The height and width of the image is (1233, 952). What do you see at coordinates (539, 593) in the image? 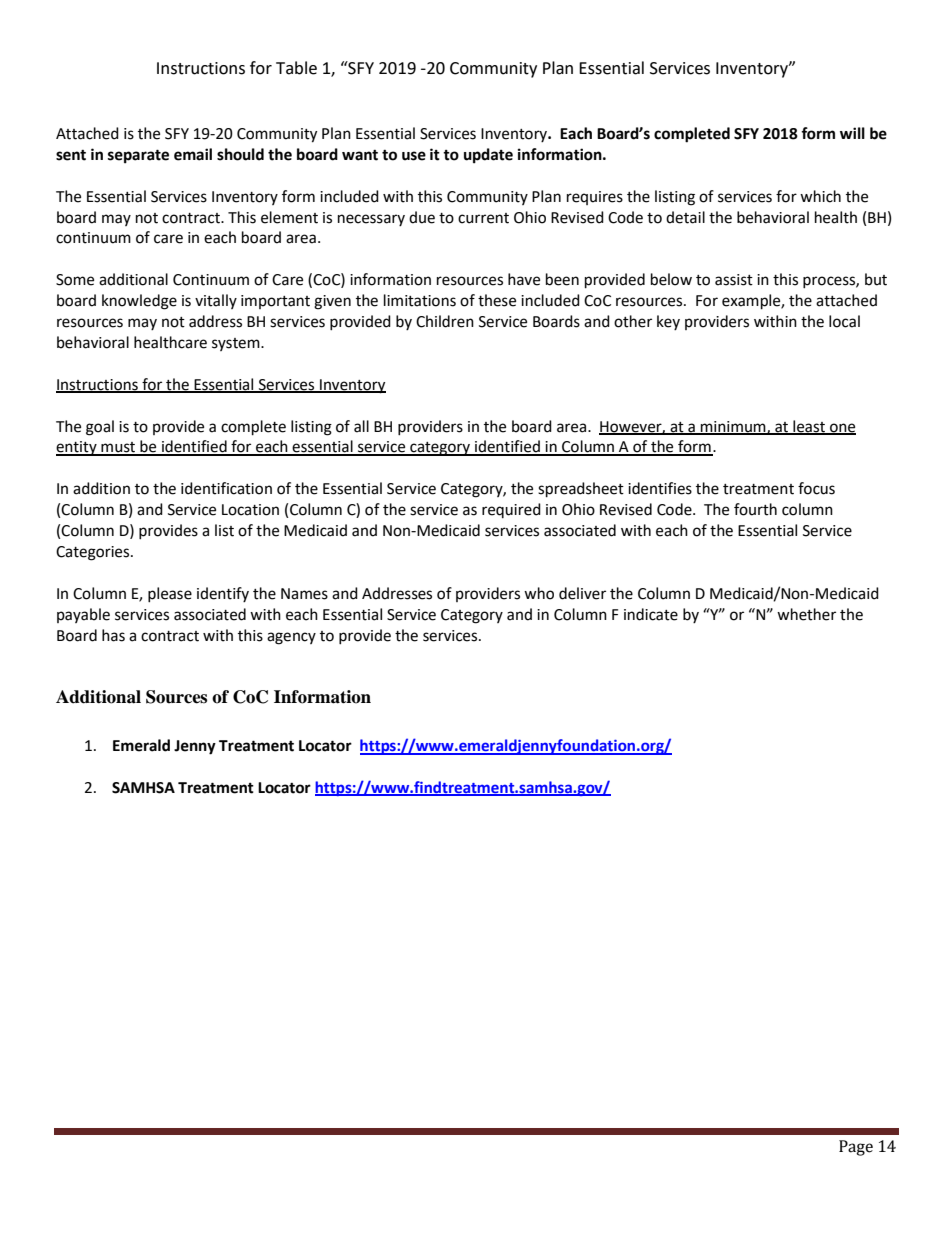
I see `who` at bounding box center [539, 593].
